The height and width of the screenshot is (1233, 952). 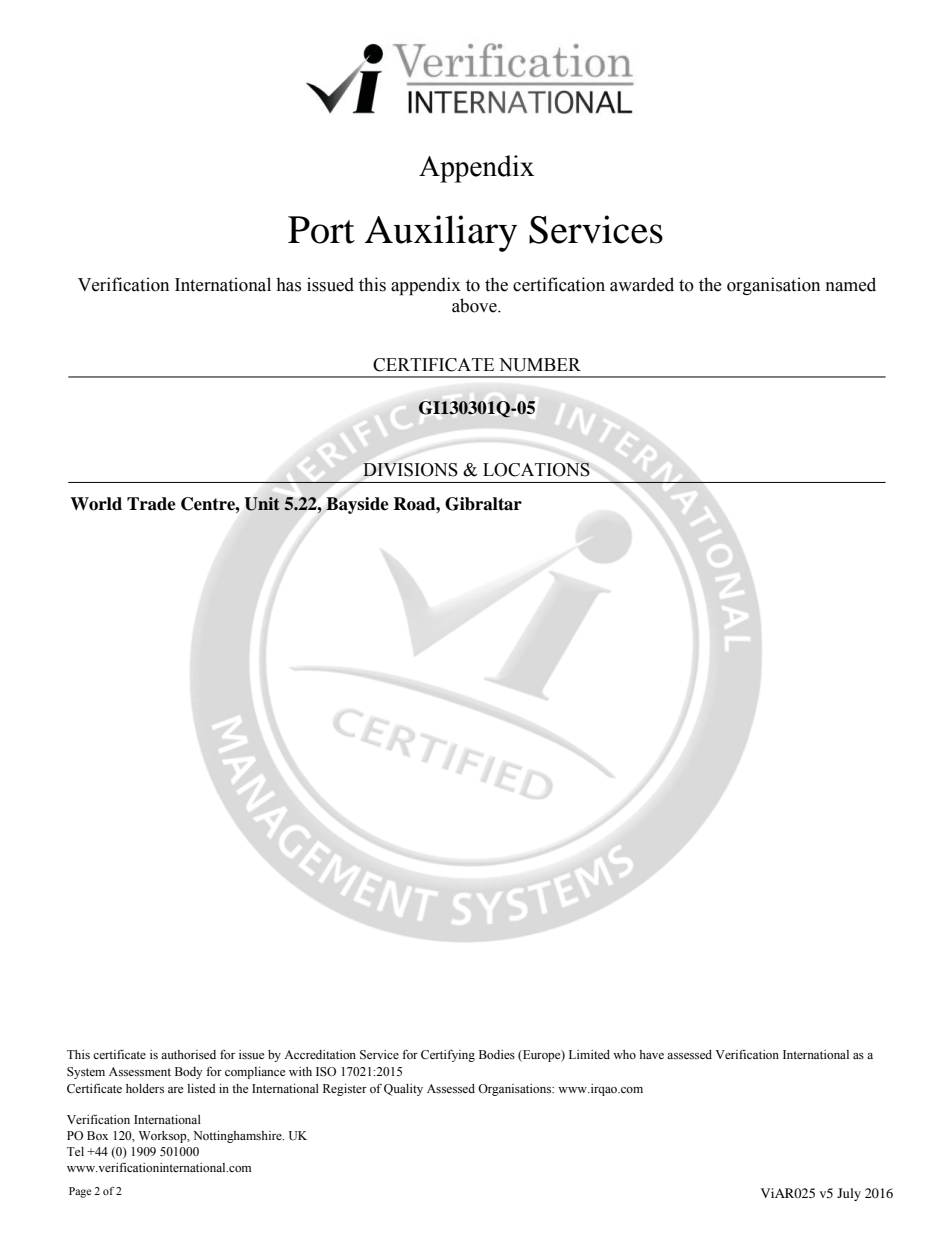 What do you see at coordinates (97, 1135) in the screenshot?
I see `Box` at bounding box center [97, 1135].
